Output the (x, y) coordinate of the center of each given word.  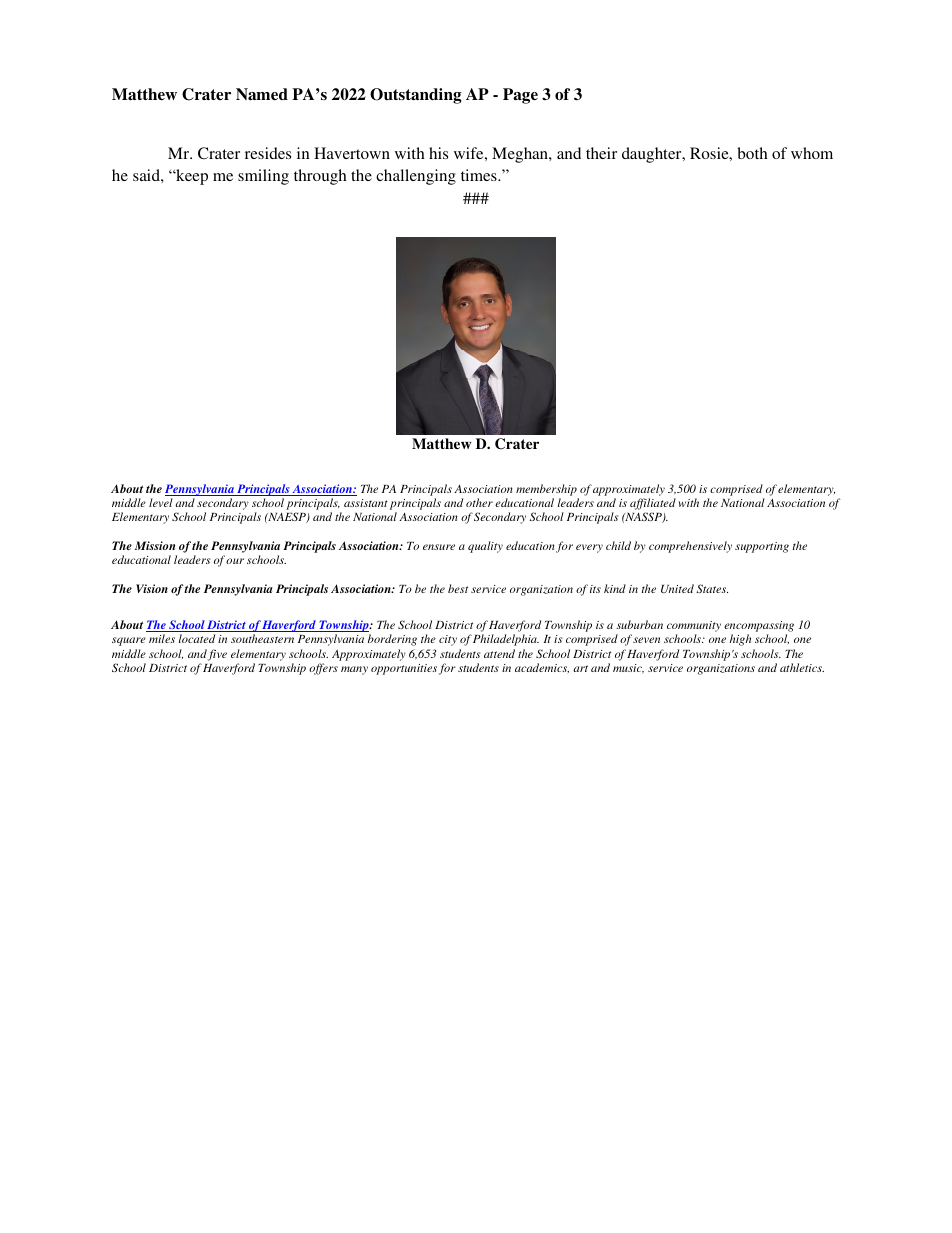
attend (499, 653)
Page (520, 96)
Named (262, 94)
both (752, 153)
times (480, 175)
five (217, 655)
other (479, 502)
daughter (653, 155)
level (161, 502)
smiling (263, 177)
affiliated (653, 505)
